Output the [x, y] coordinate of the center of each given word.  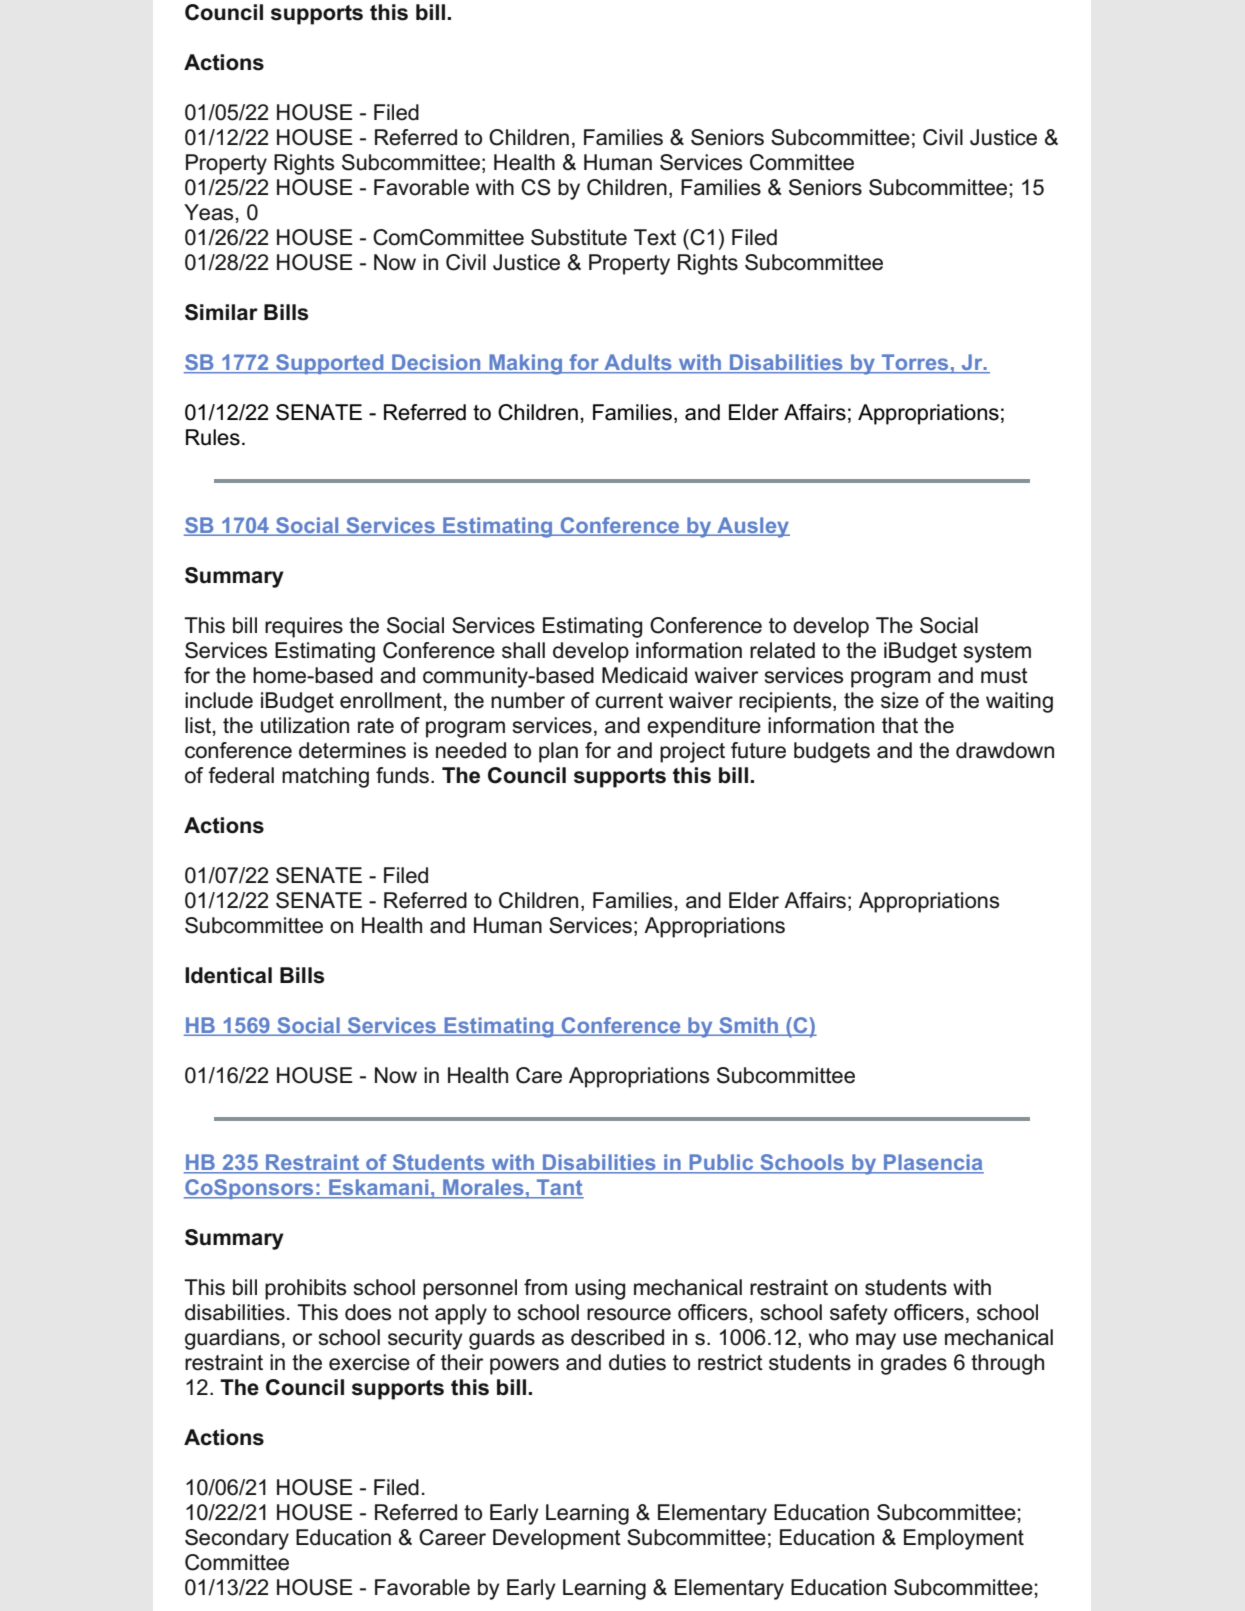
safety [859, 1314]
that [900, 725]
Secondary [237, 1539]
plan [558, 752]
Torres [915, 363]
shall [523, 650]
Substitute [579, 237]
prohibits [305, 1289]
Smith [749, 1026]
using [600, 1289]
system [997, 653]
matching [325, 777]
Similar [221, 312]
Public [721, 1163]
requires [304, 627]
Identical [228, 975]
